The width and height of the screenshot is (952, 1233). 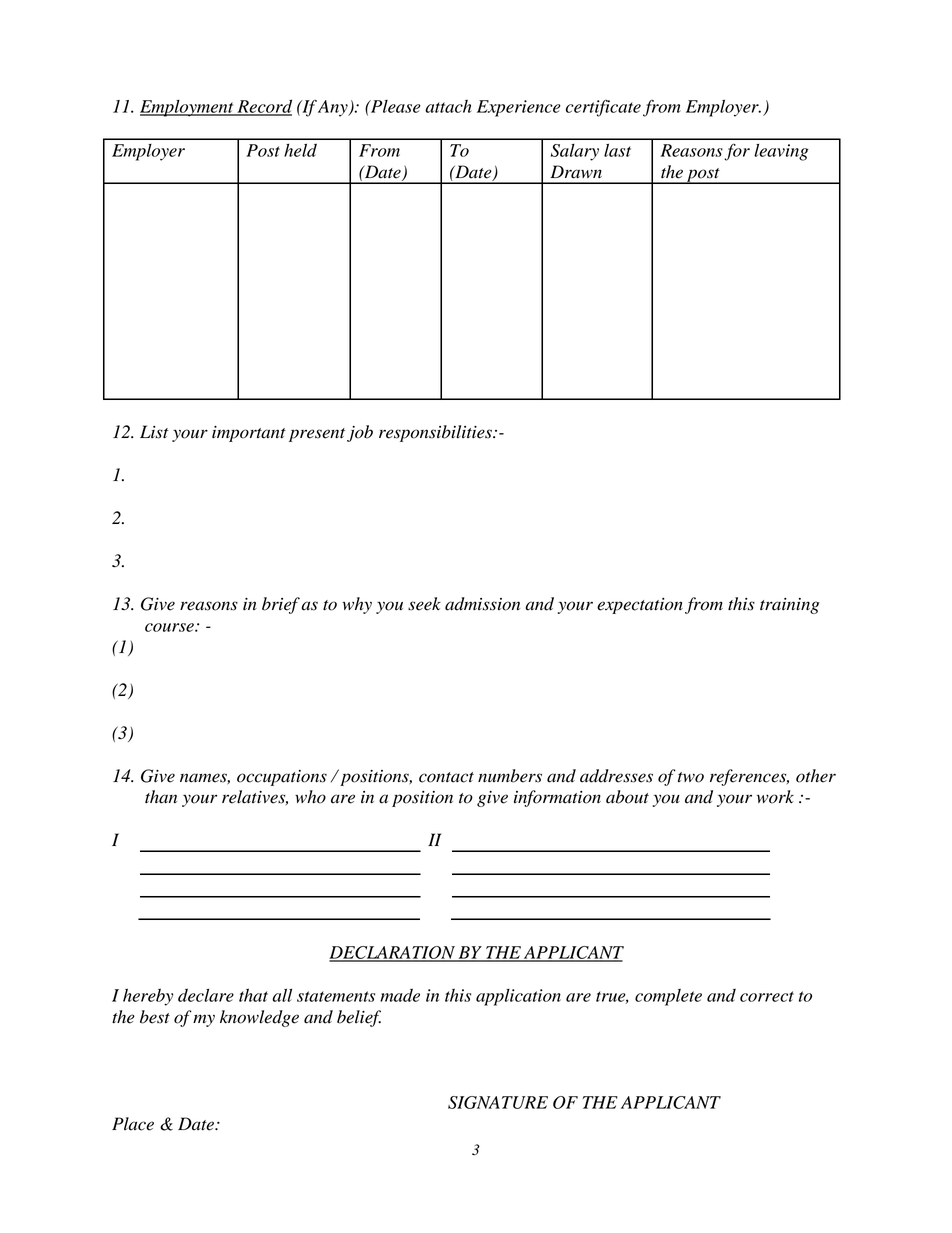 What do you see at coordinates (188, 108) in the screenshot?
I see `Employment` at bounding box center [188, 108].
